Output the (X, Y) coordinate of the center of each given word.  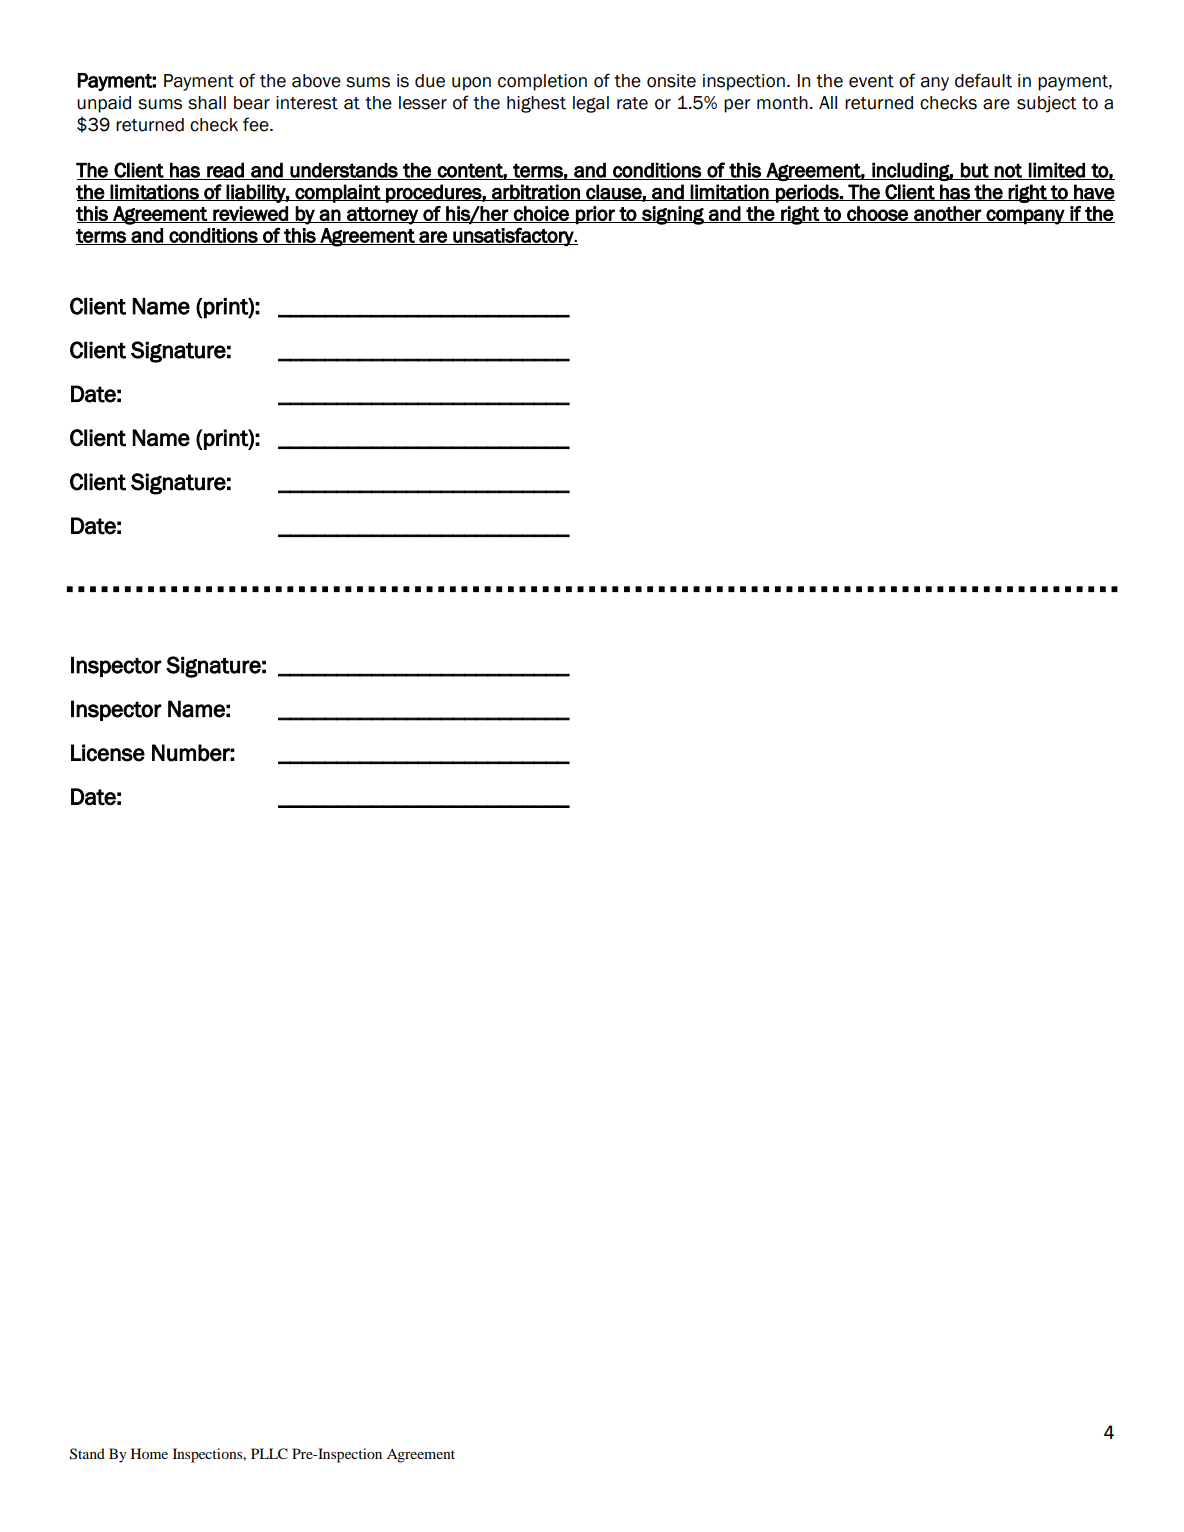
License (108, 753)
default (983, 80)
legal (591, 104)
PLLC (269, 1454)
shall (207, 103)
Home (149, 1453)
